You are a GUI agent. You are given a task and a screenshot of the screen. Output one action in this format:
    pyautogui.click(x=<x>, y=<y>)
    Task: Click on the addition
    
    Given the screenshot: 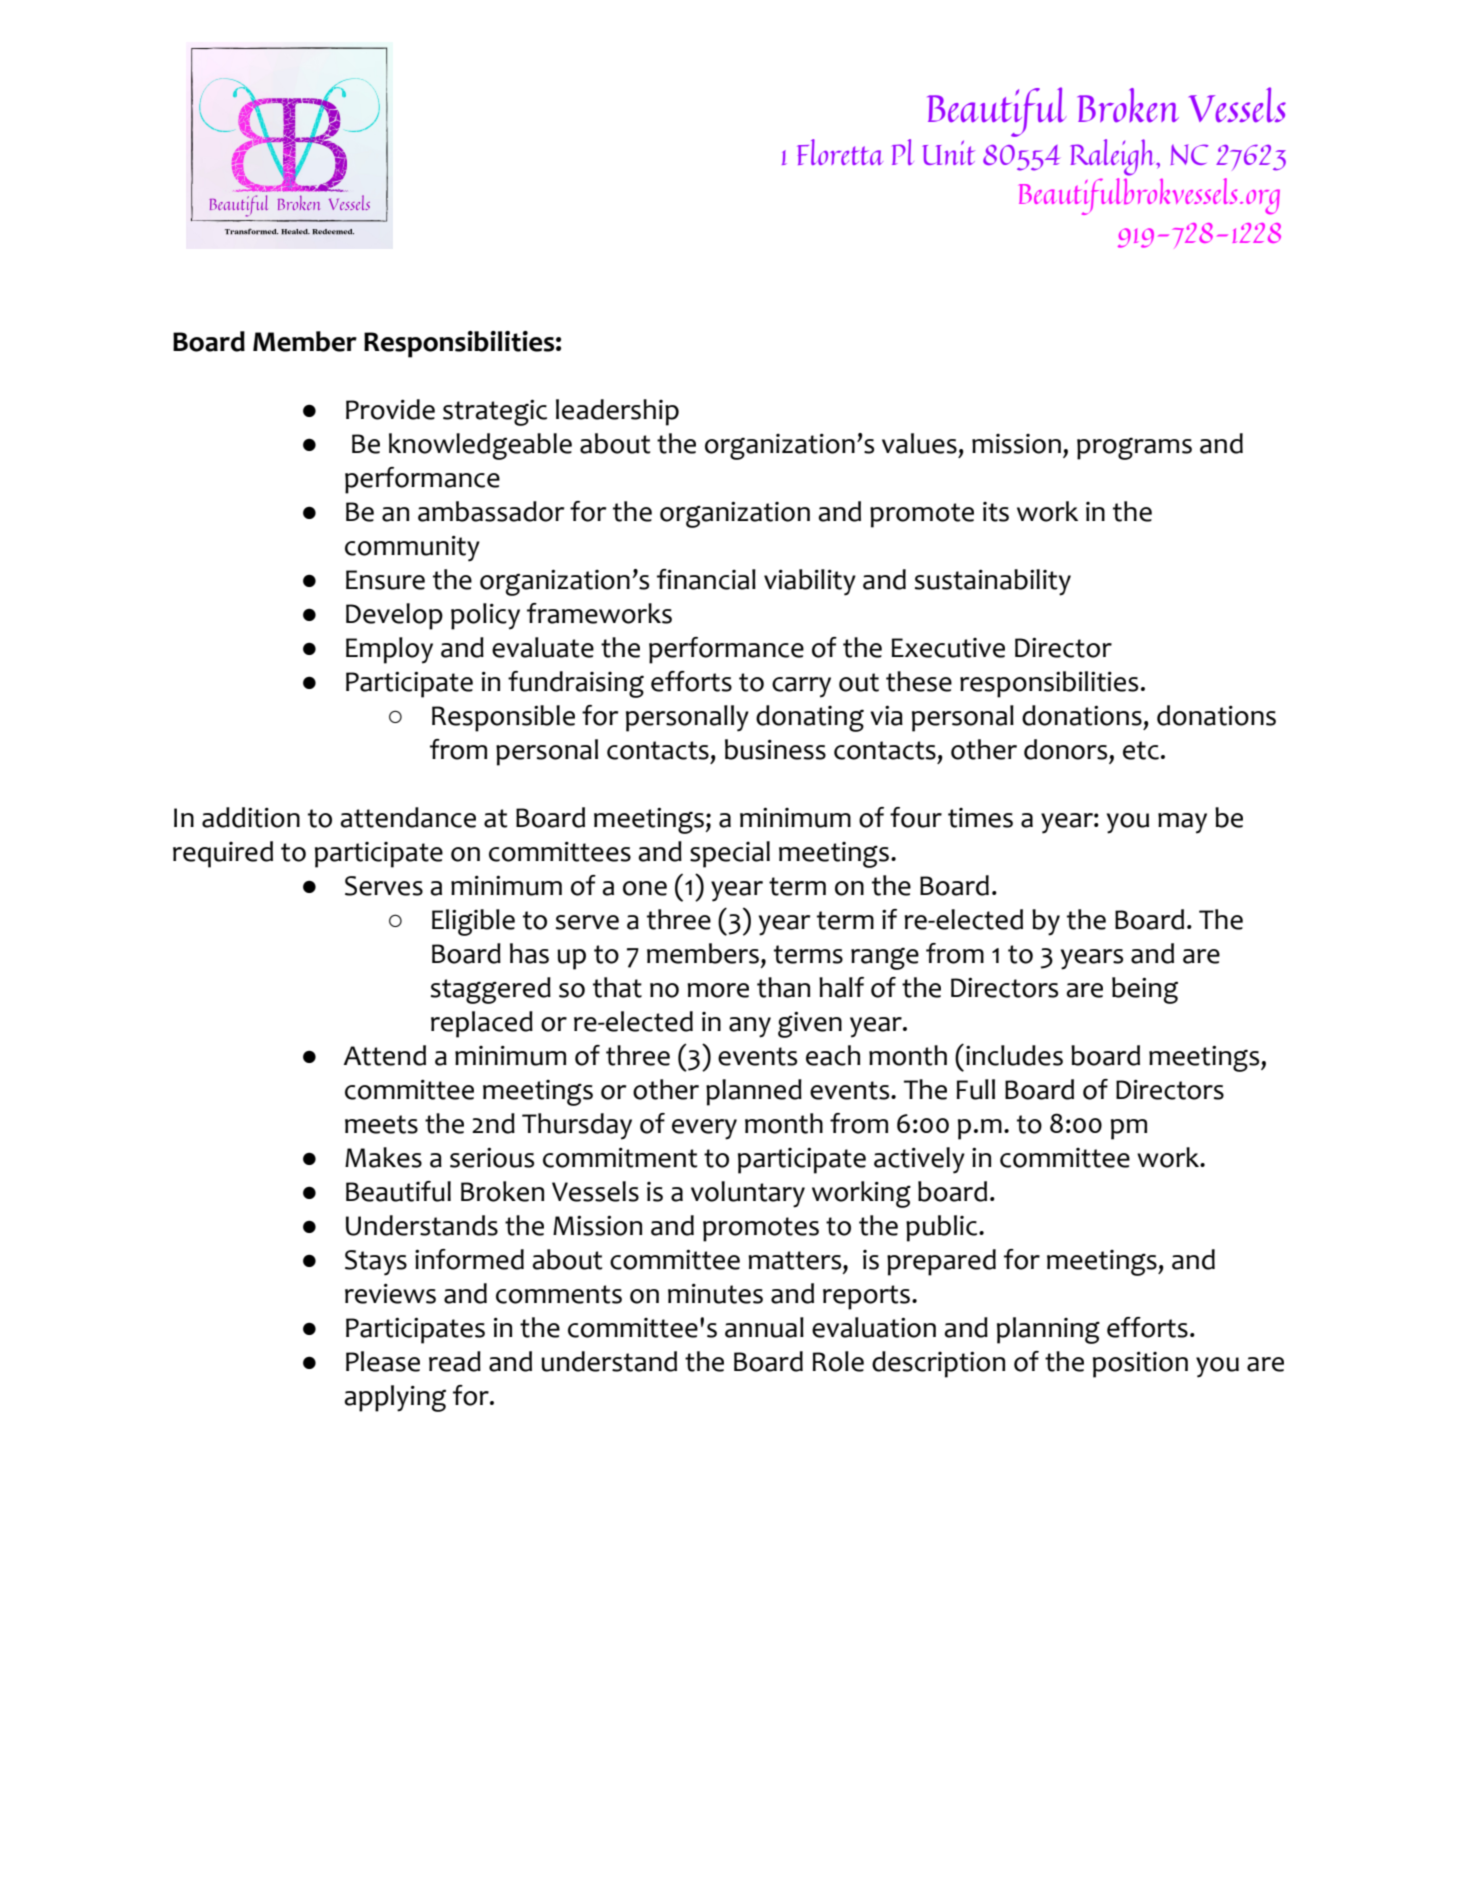 What is the action you would take?
    pyautogui.click(x=251, y=817)
